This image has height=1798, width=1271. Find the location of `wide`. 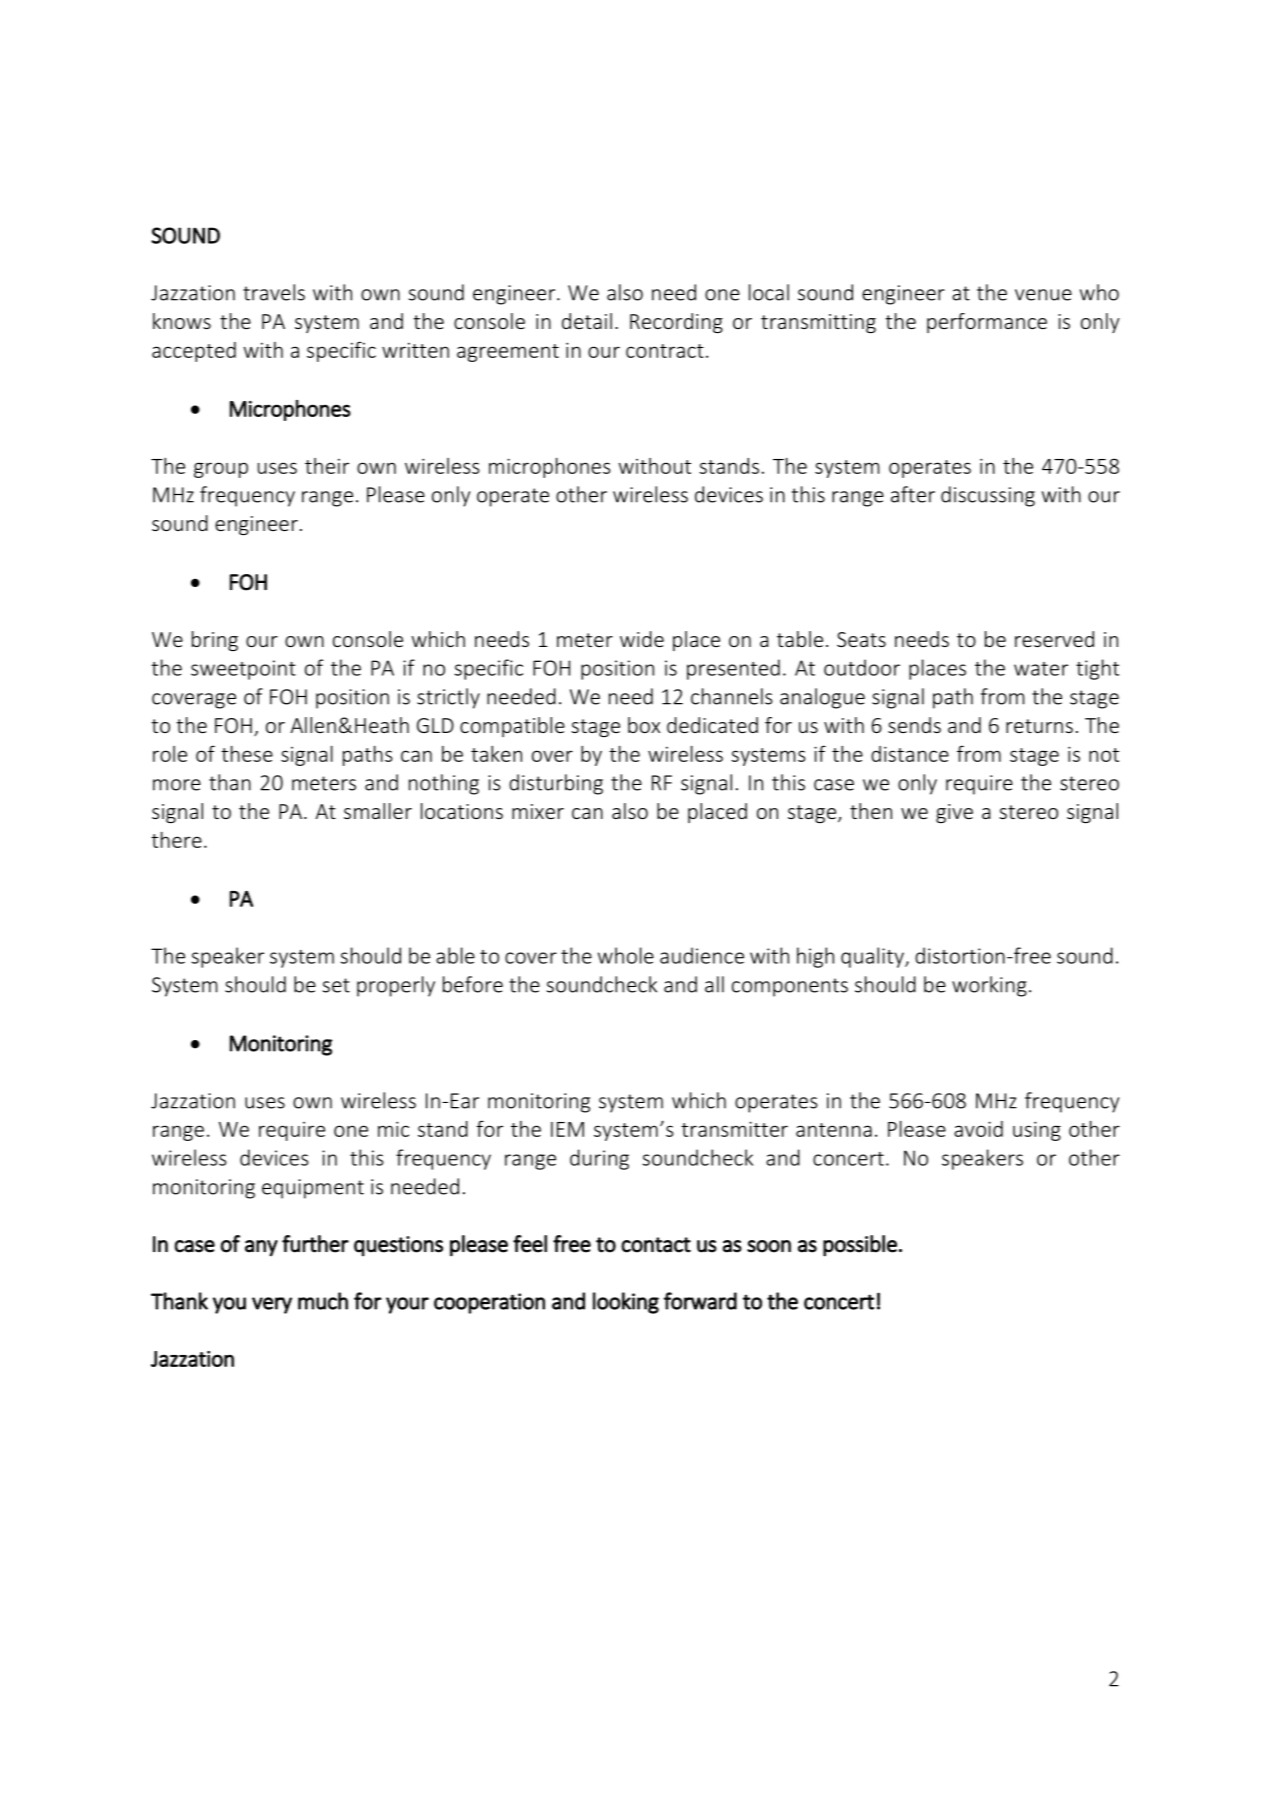

wide is located at coordinates (642, 639).
